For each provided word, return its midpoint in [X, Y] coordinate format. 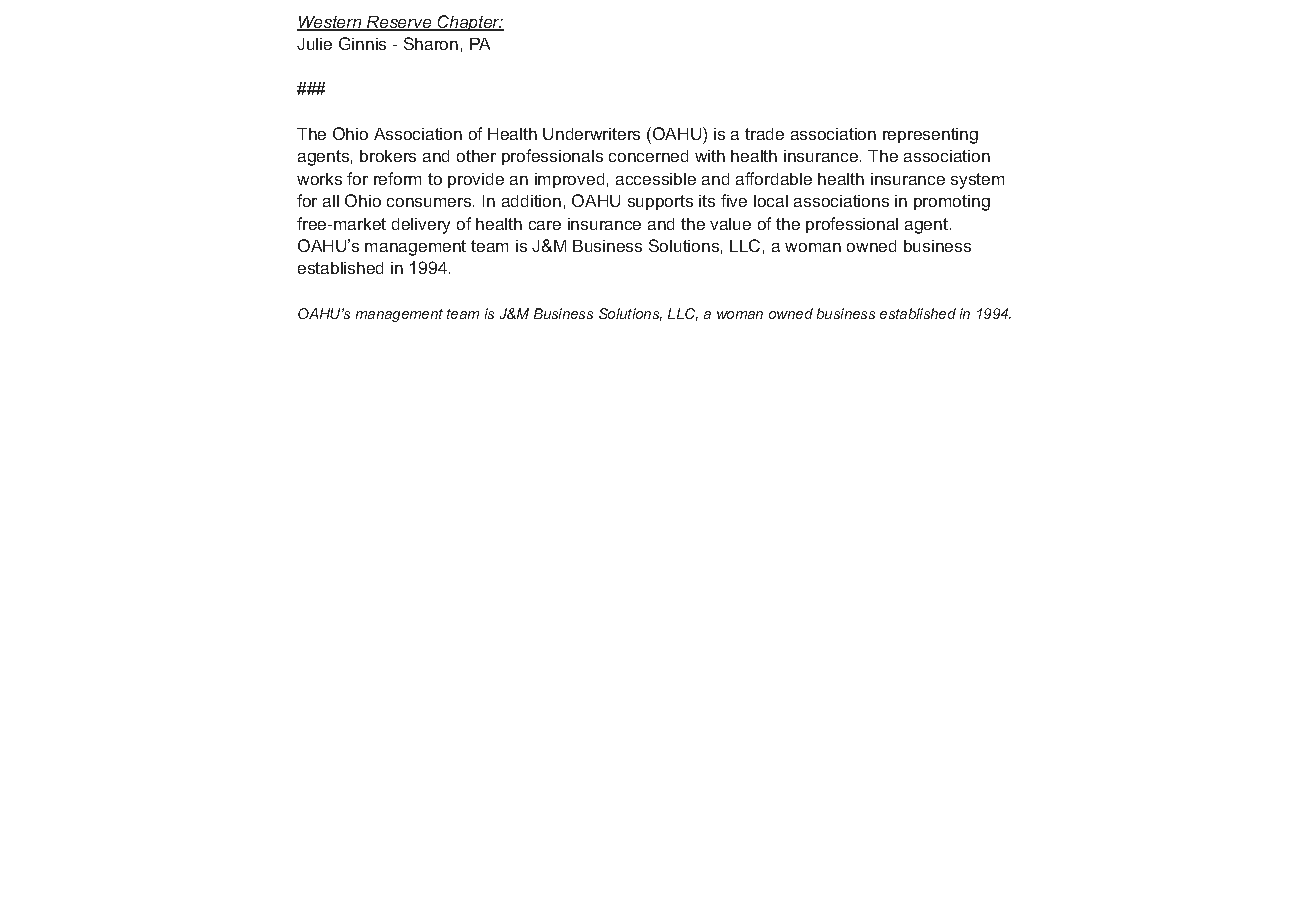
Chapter [469, 23]
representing [930, 136]
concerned [648, 156]
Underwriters [591, 134]
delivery [421, 226]
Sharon [431, 43]
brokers [388, 156]
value [730, 224]
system [977, 181]
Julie [314, 44]
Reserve [399, 23]
